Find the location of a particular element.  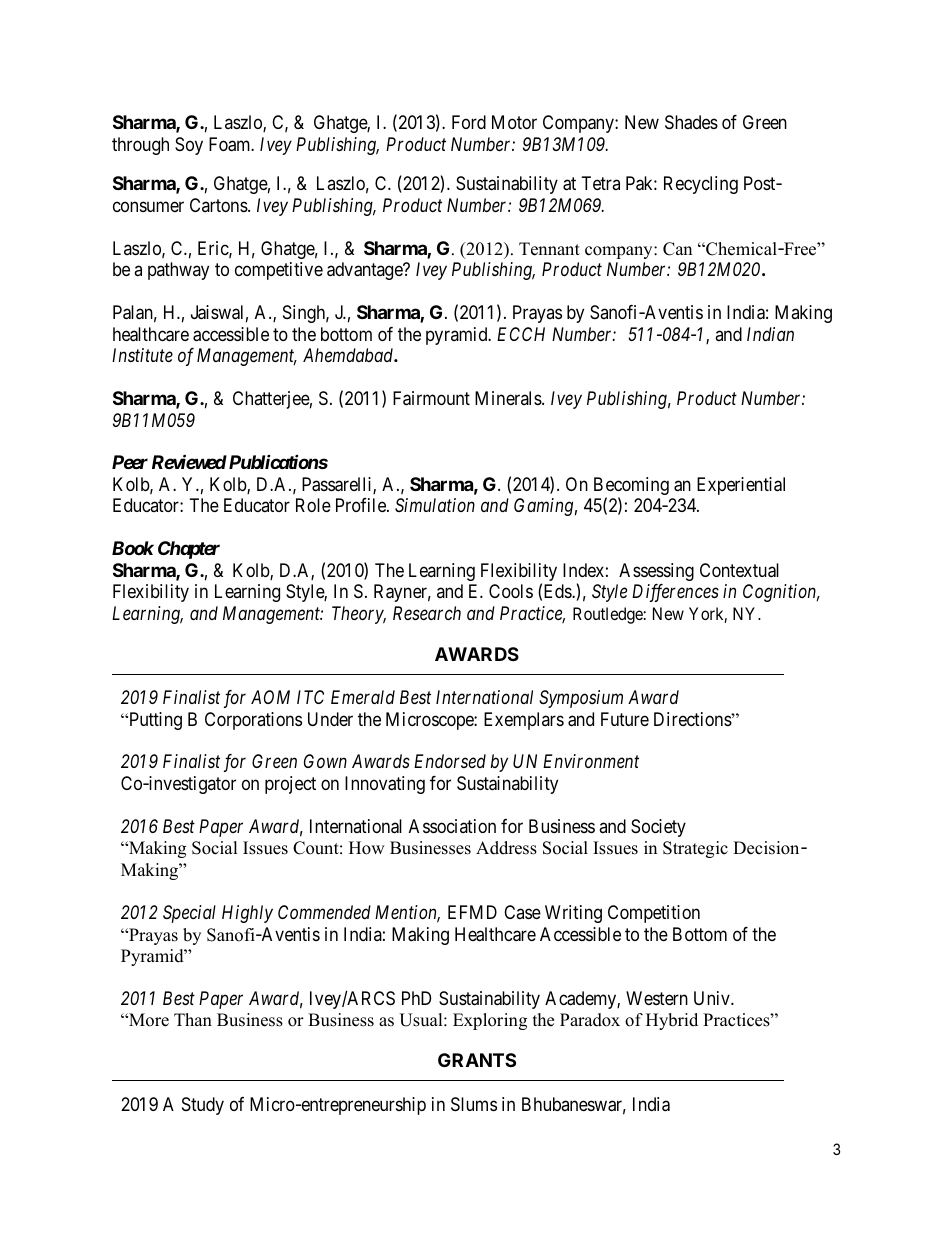

Research is located at coordinates (427, 613).
